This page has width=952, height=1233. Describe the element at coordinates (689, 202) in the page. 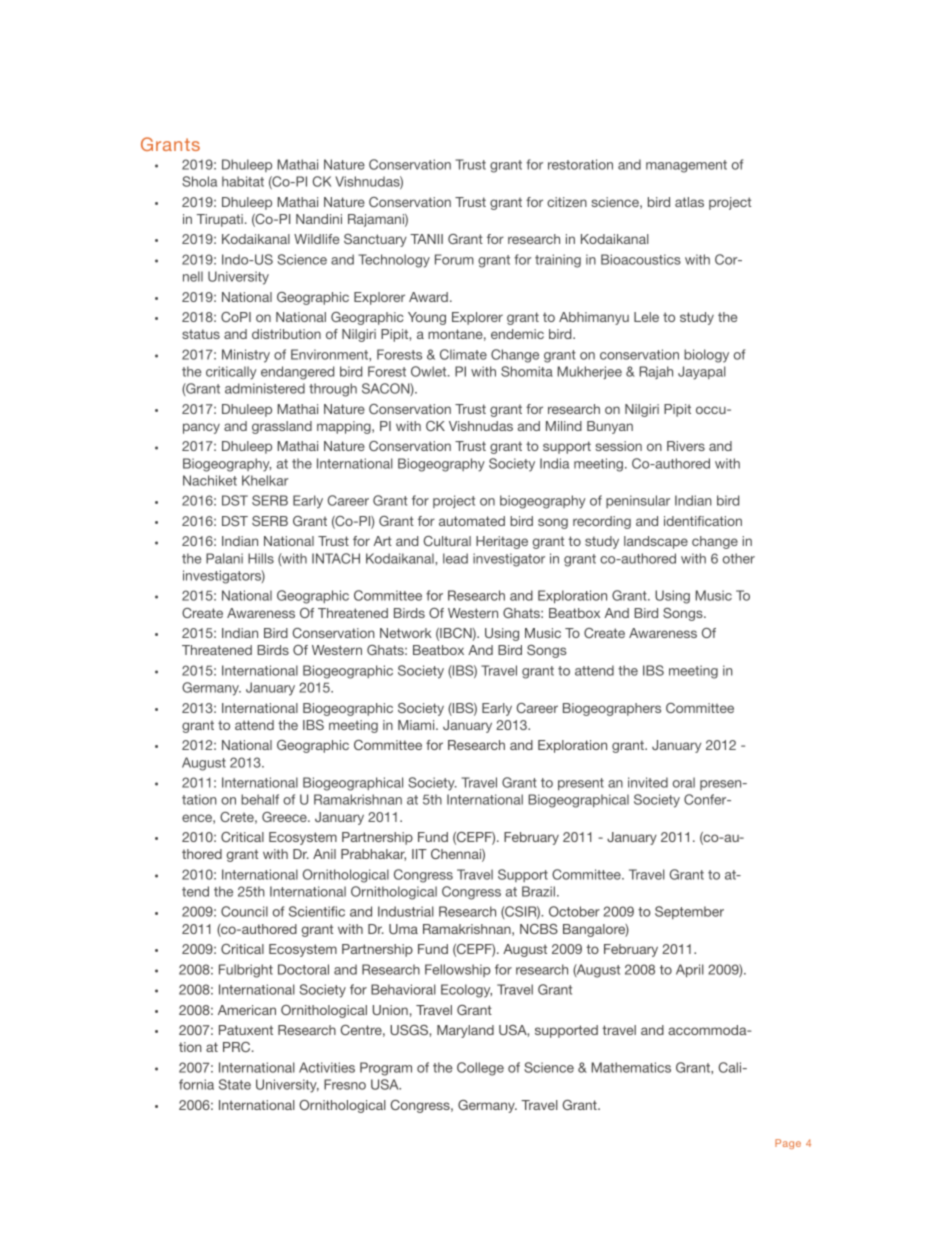

I see `atlas` at that location.
